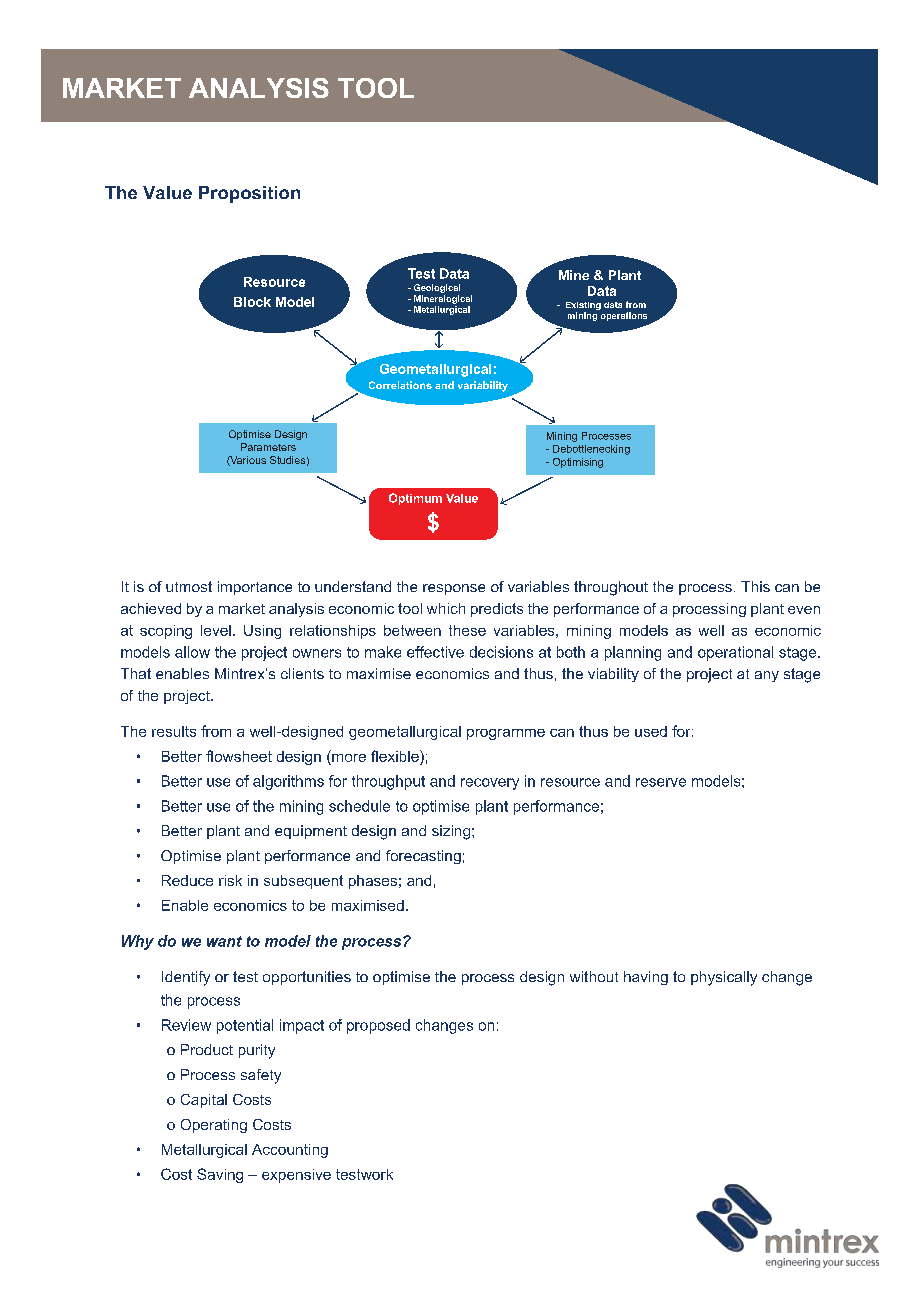 The width and height of the screenshot is (924, 1308). I want to click on Proposition, so click(249, 194).
